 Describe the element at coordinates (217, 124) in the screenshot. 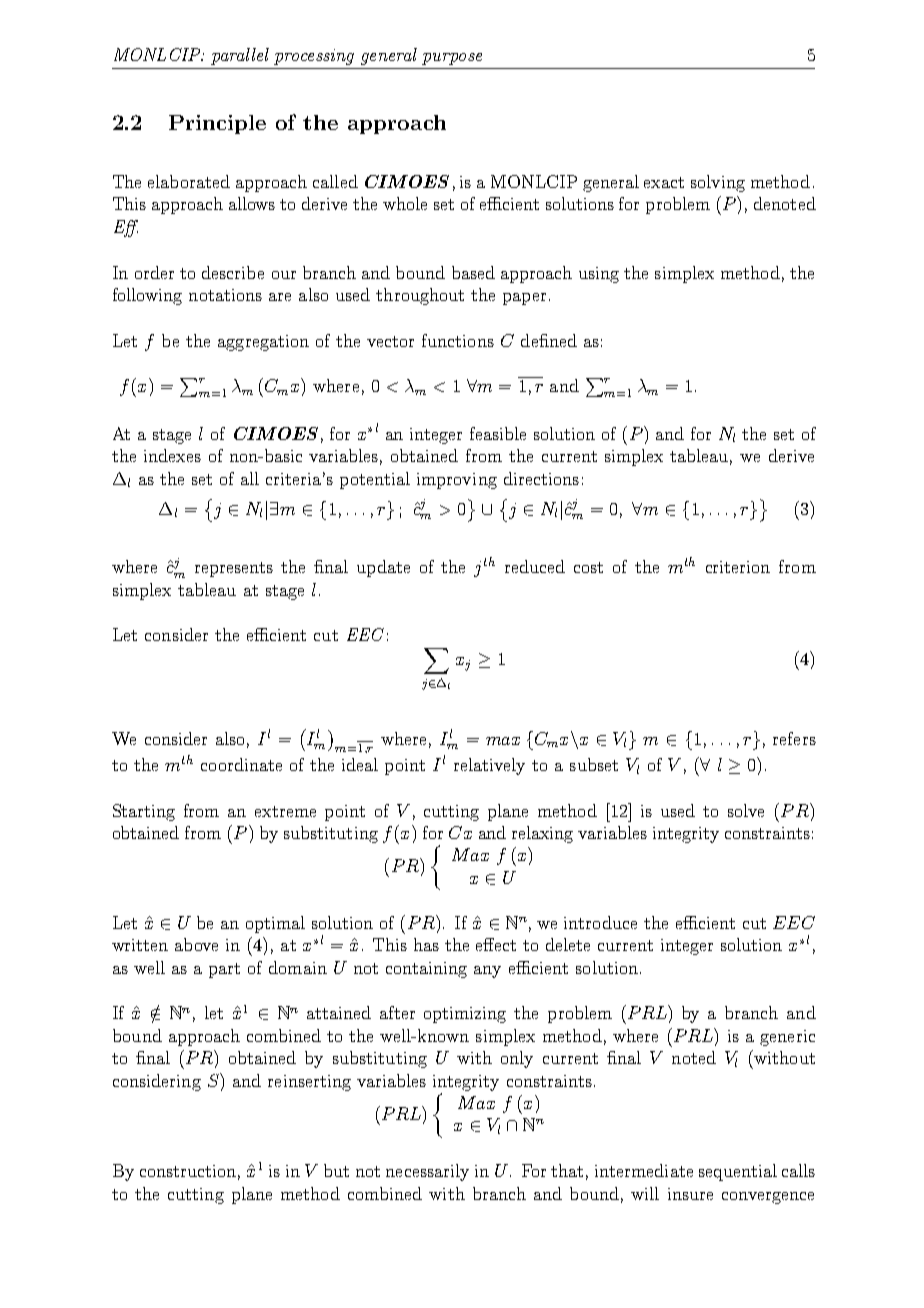

I see `Principle` at that location.
